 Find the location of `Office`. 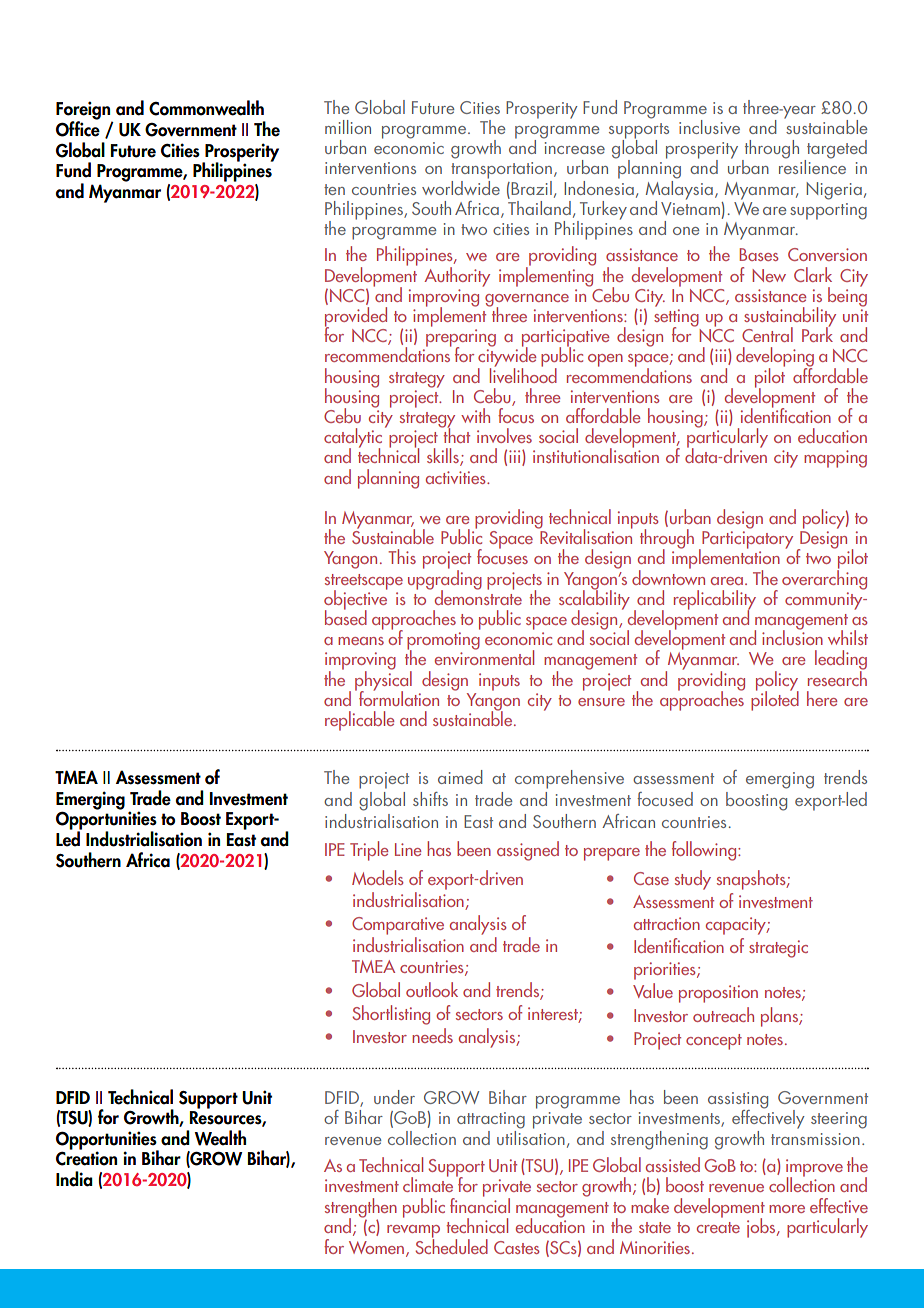

Office is located at coordinates (78, 128).
